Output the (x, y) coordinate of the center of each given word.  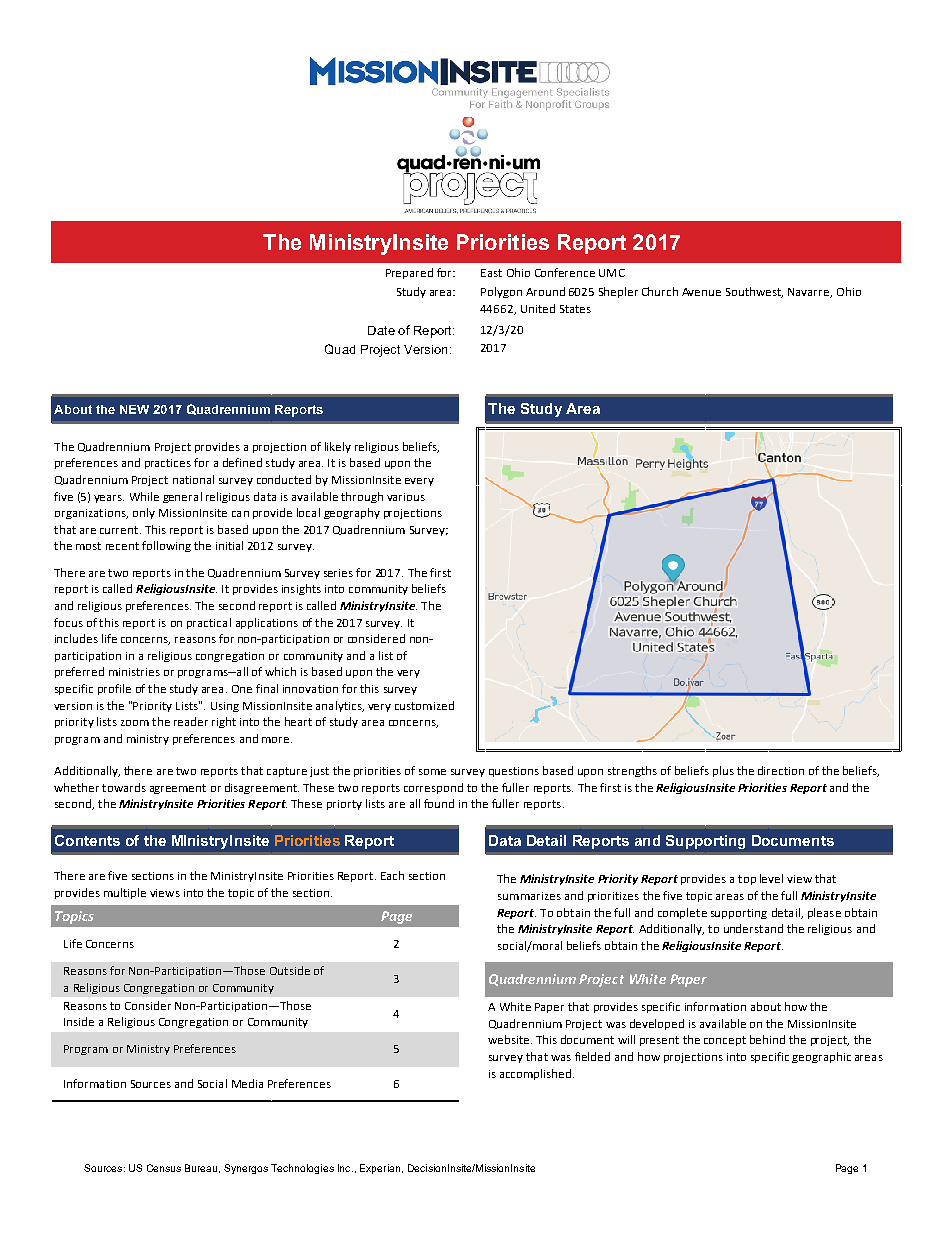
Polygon (501, 292)
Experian (381, 1169)
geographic (821, 1057)
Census (164, 1168)
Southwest (754, 292)
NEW (134, 409)
